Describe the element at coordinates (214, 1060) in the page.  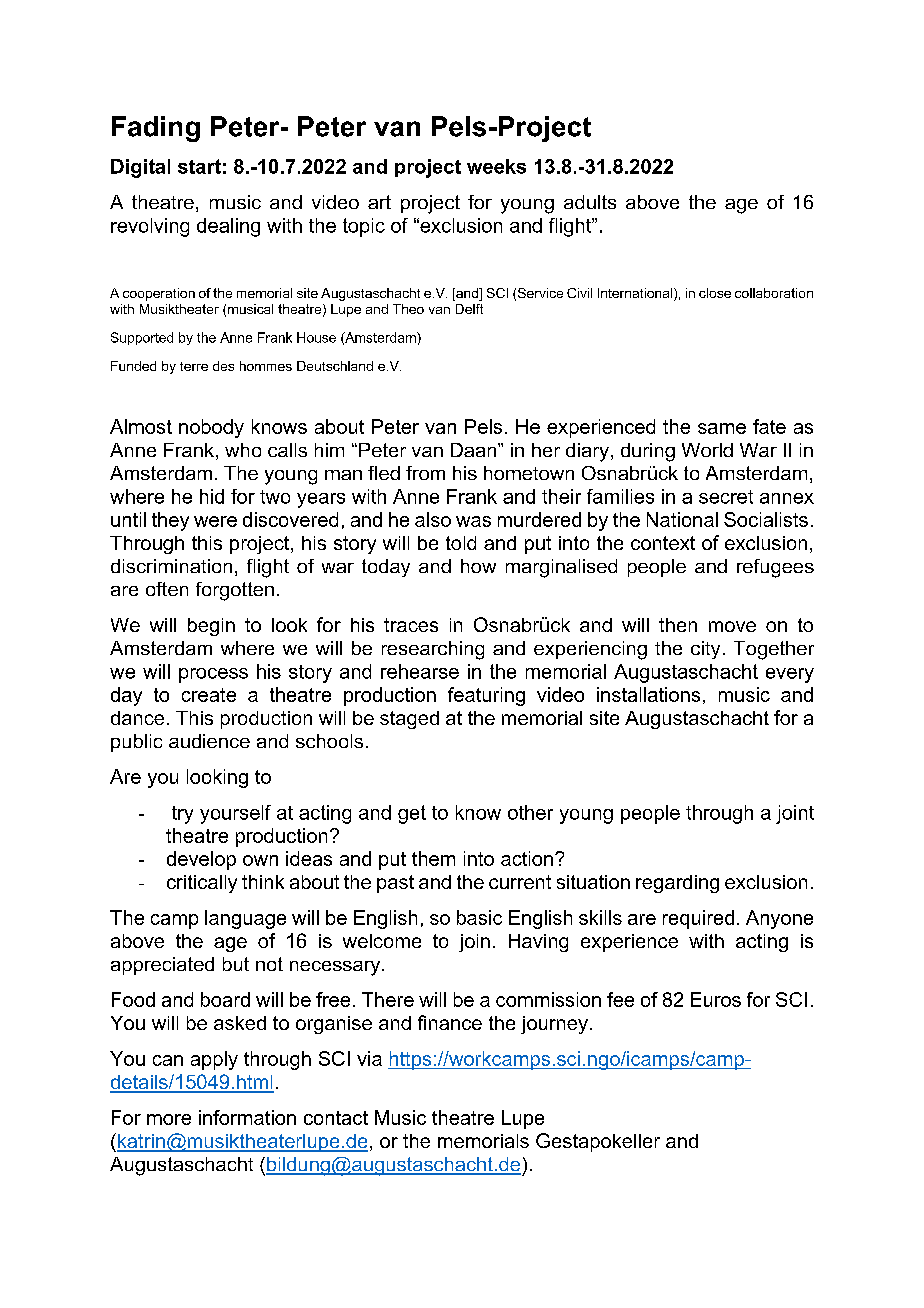
I see `apply` at that location.
